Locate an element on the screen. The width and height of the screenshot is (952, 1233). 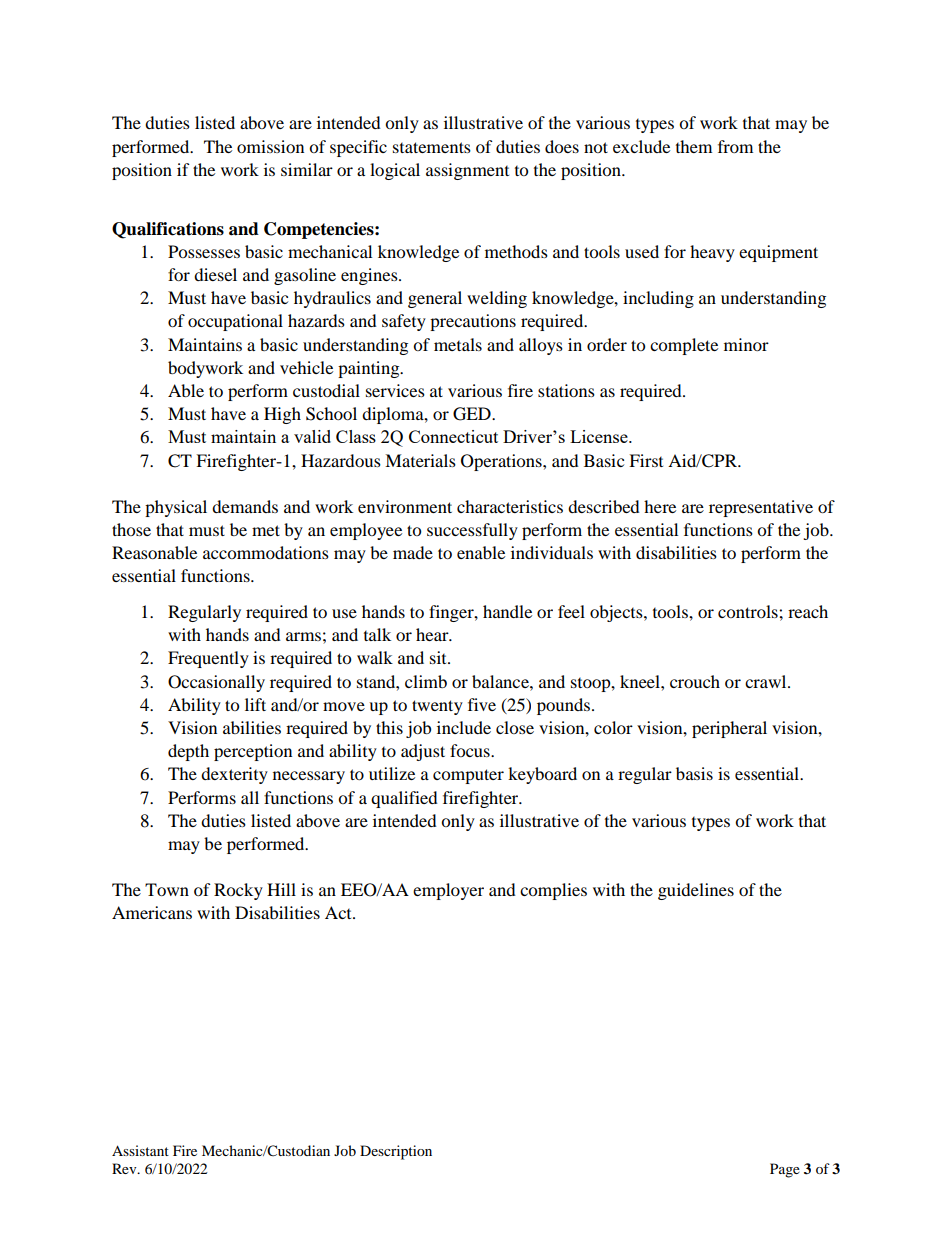
from is located at coordinates (735, 146).
